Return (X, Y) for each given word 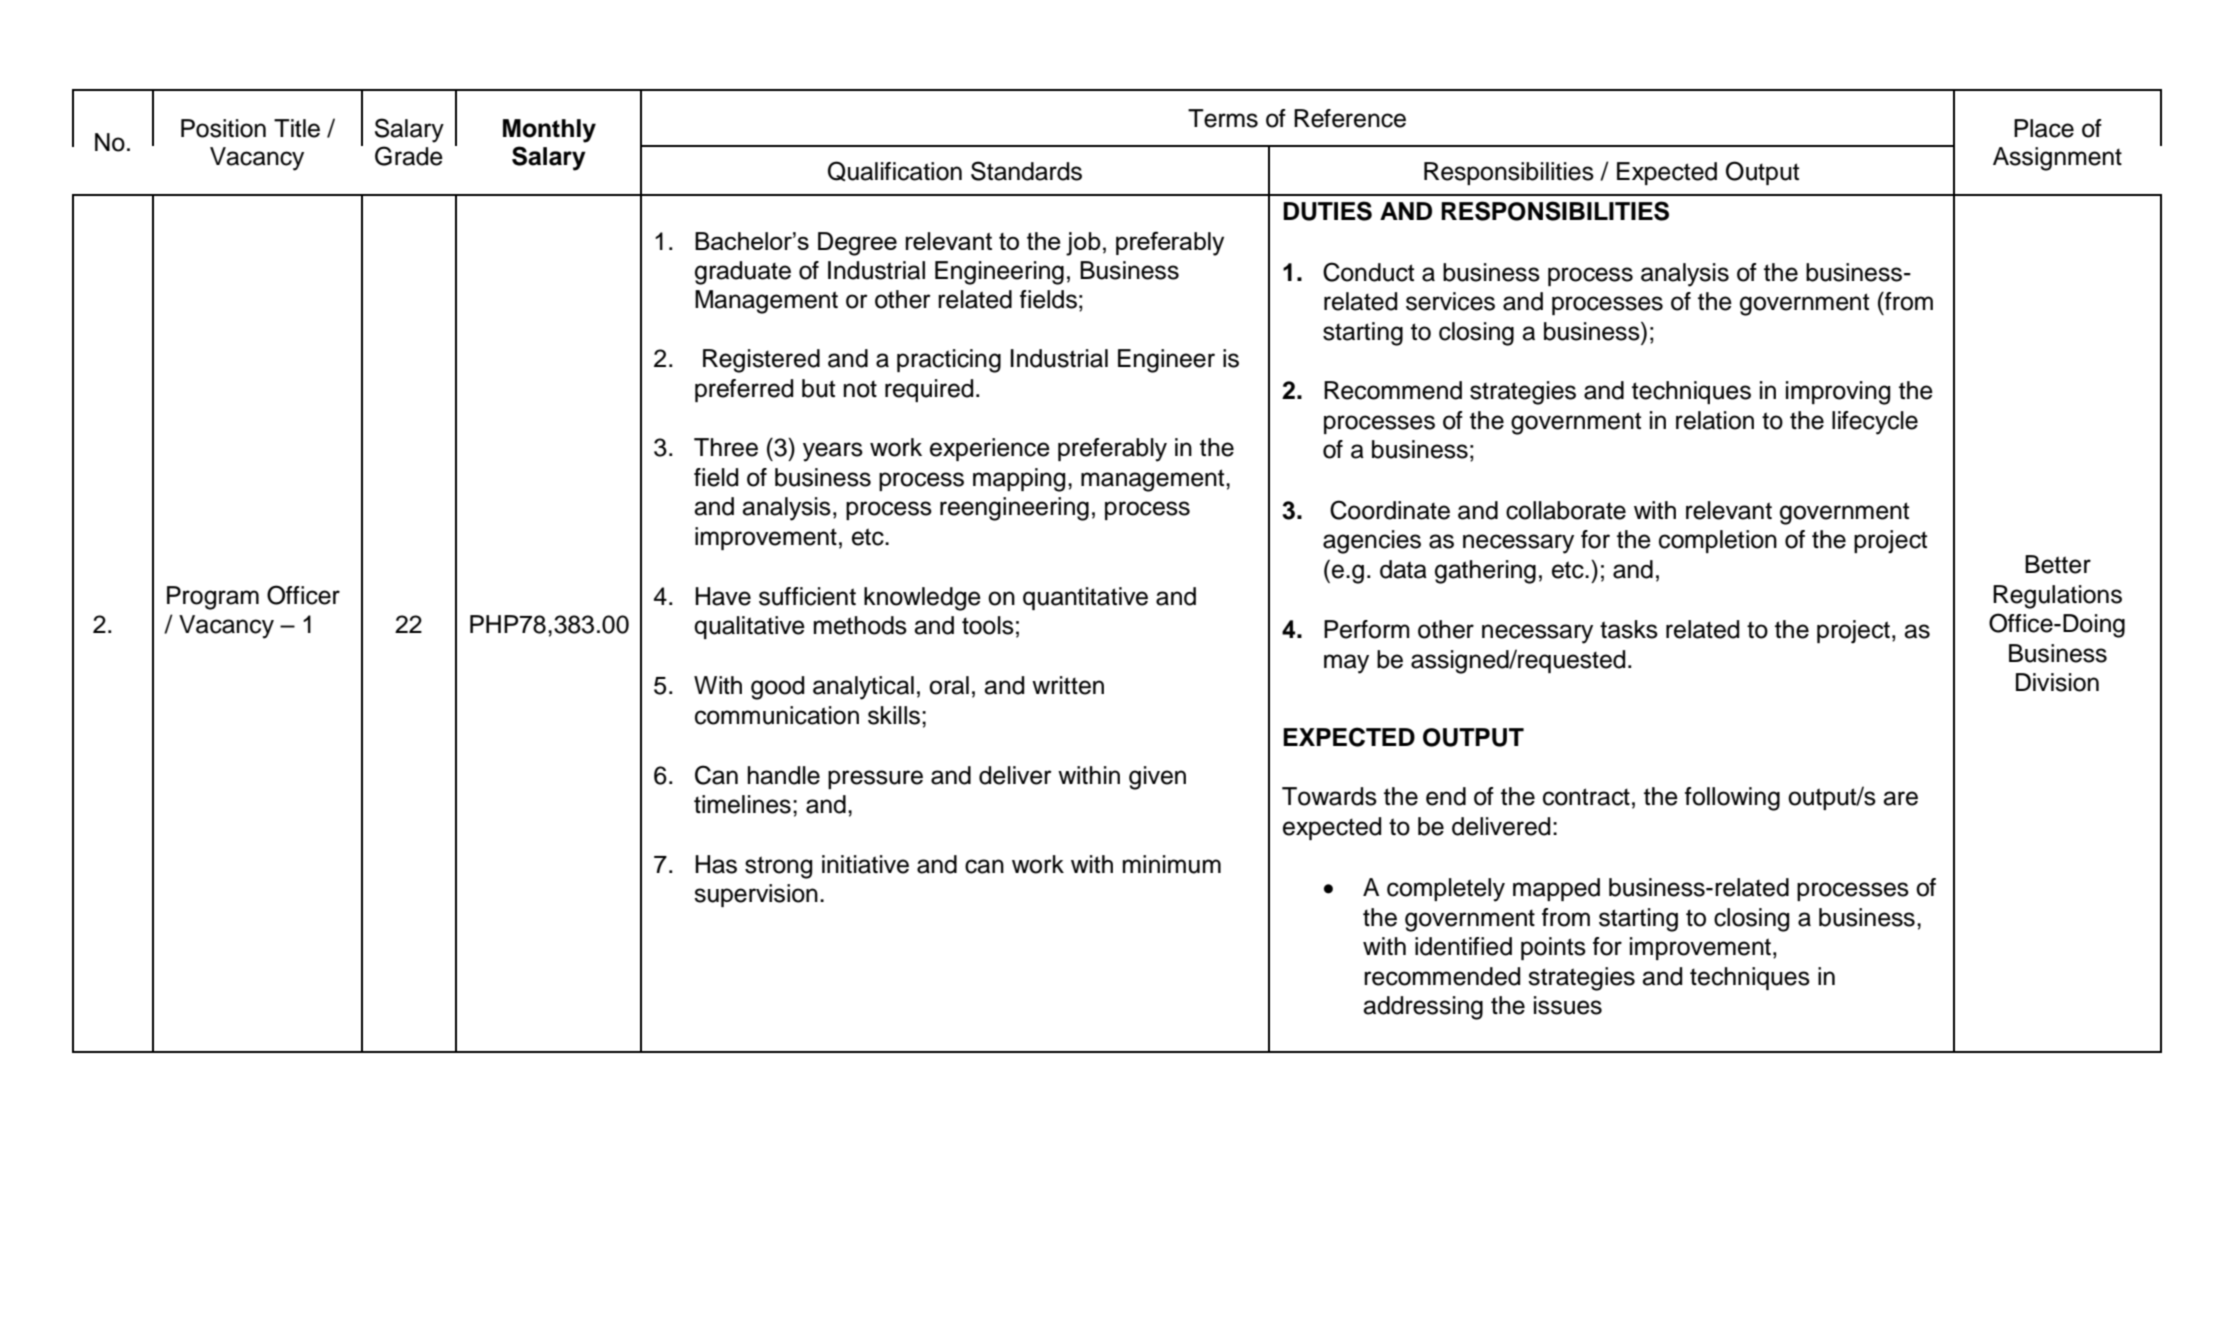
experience (990, 449)
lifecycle (1875, 423)
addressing (1423, 1008)
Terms (1223, 118)
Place (2044, 128)
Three (726, 447)
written (1068, 685)
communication (777, 715)
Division (2057, 682)
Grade (409, 156)
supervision (756, 895)
